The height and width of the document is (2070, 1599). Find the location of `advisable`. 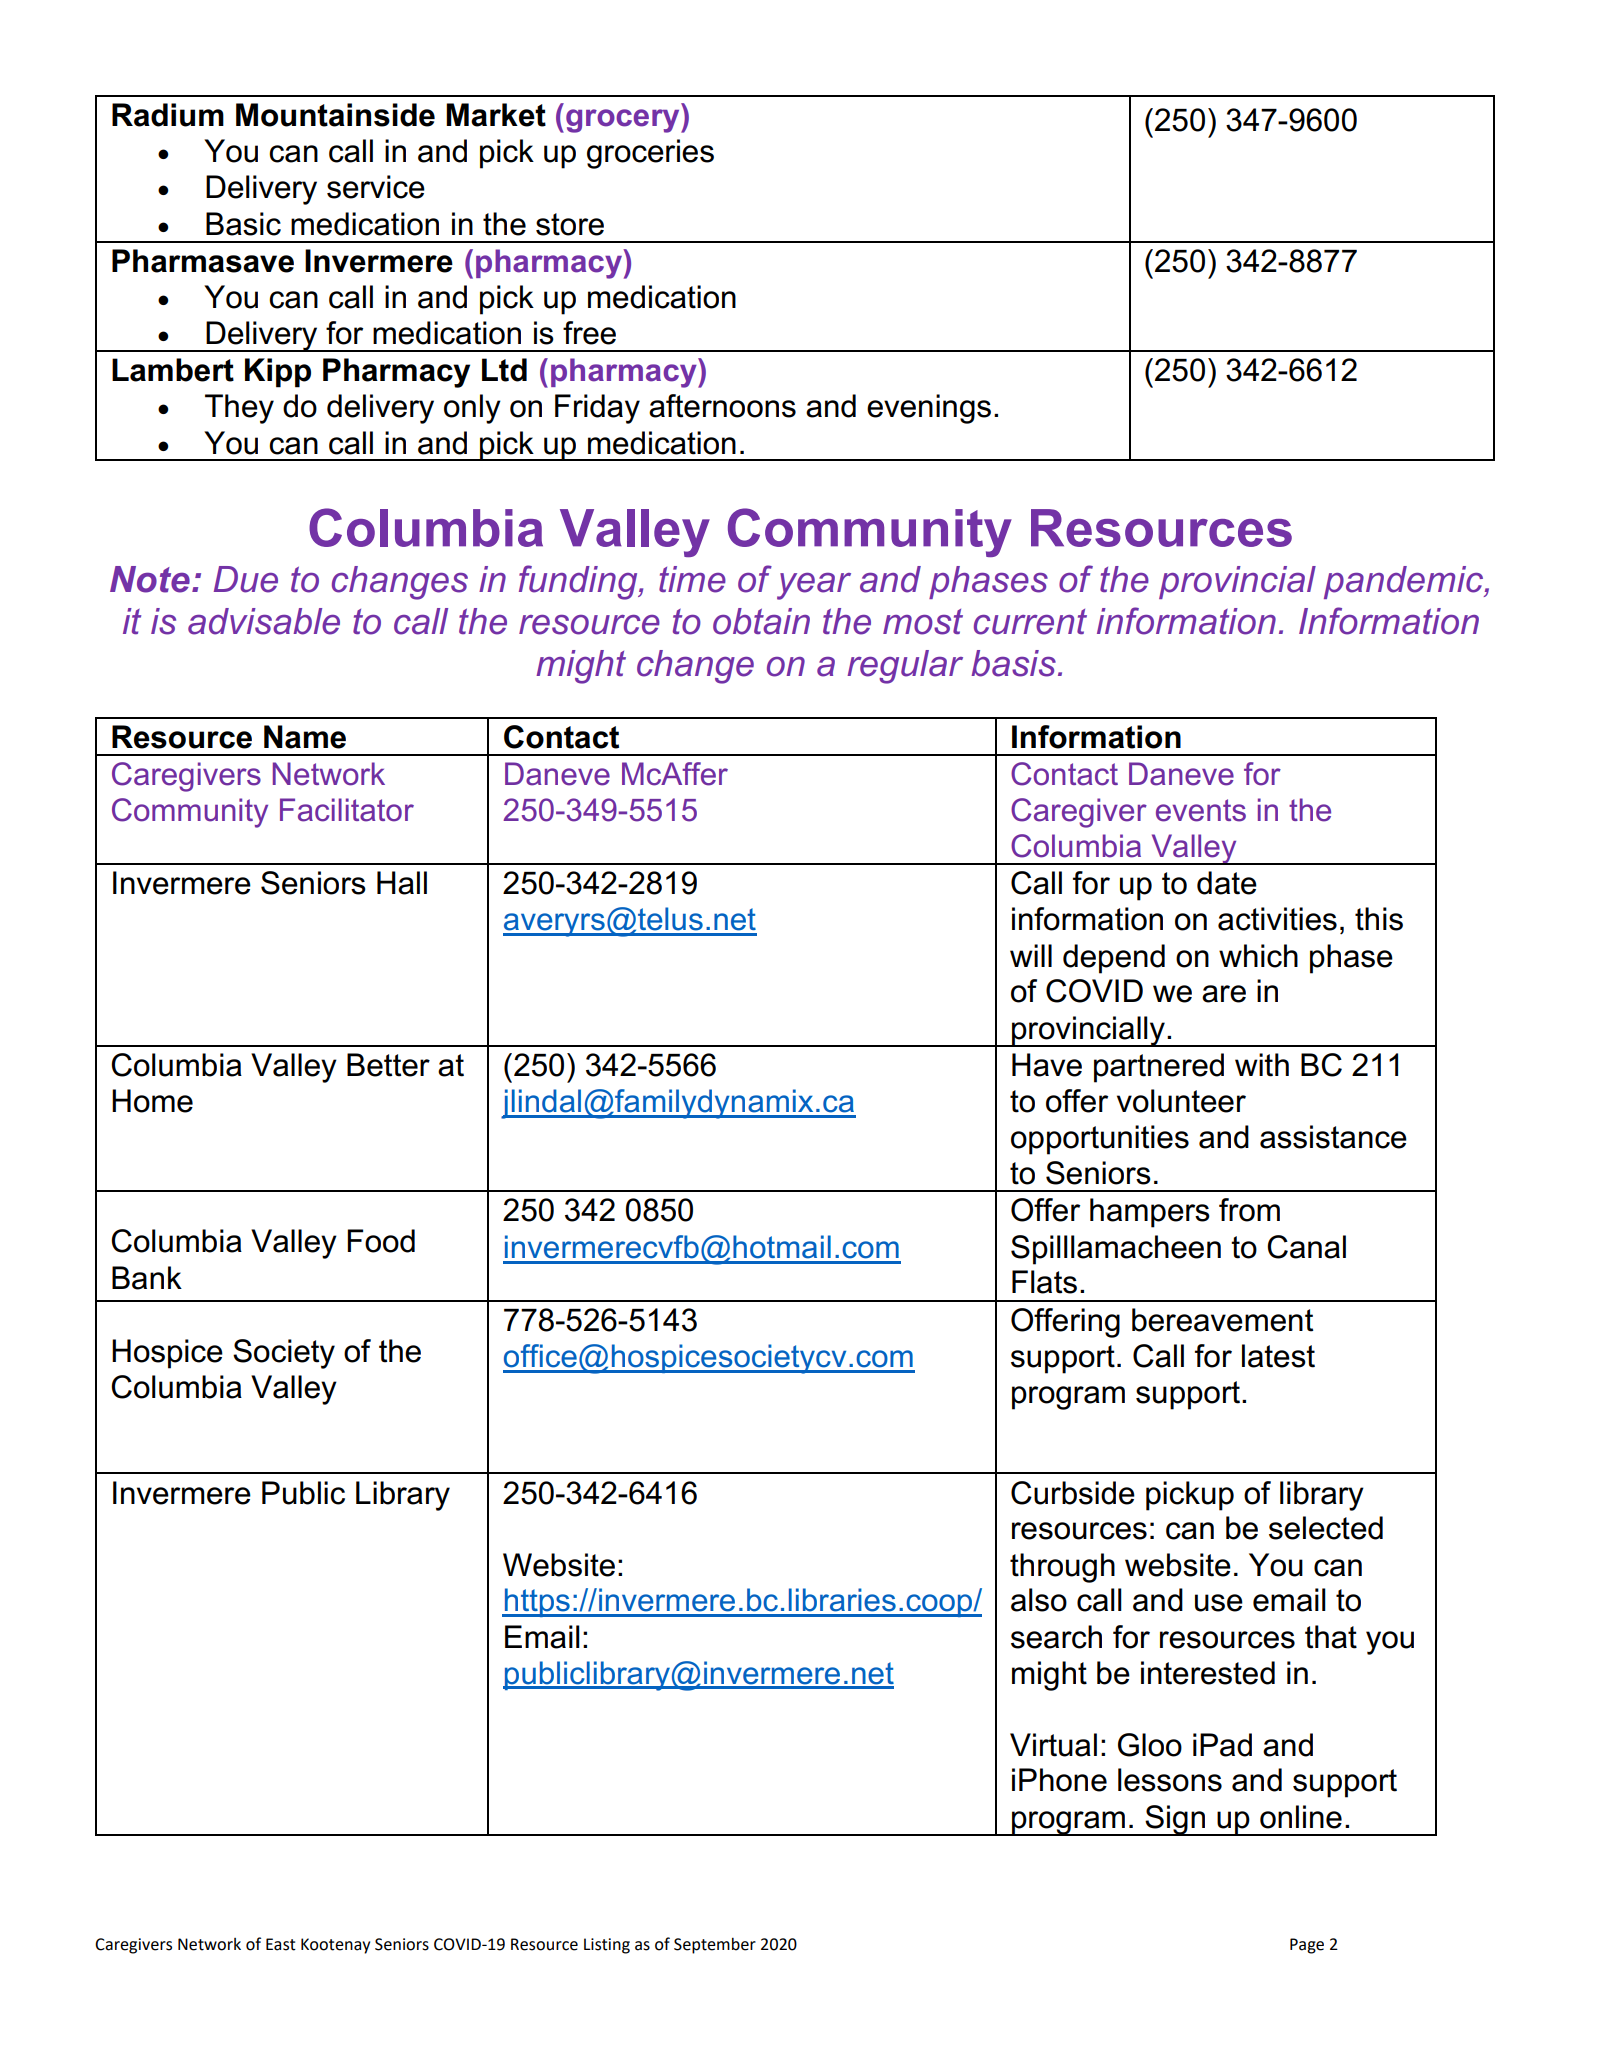

advisable is located at coordinates (264, 621).
